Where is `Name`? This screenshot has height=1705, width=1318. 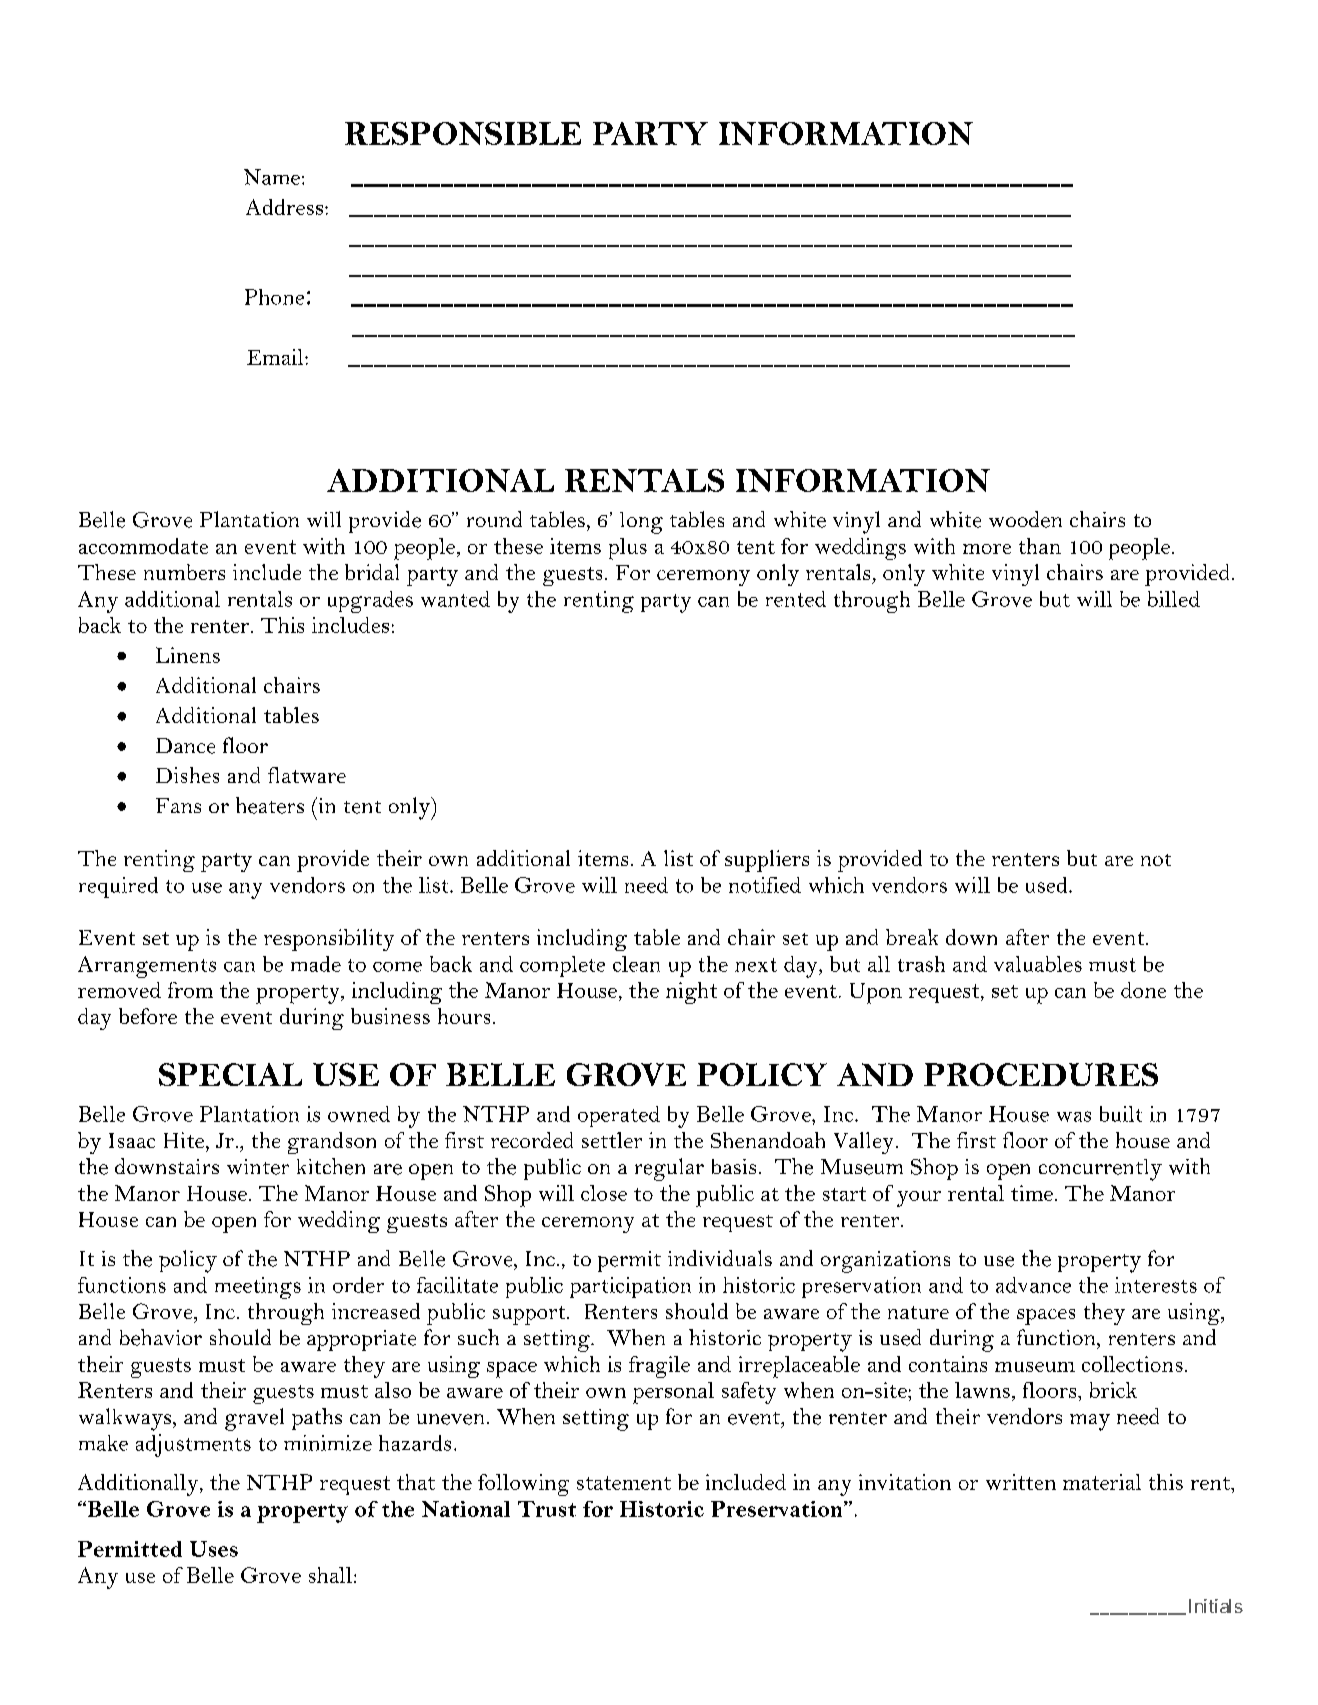
Name is located at coordinates (272, 177).
